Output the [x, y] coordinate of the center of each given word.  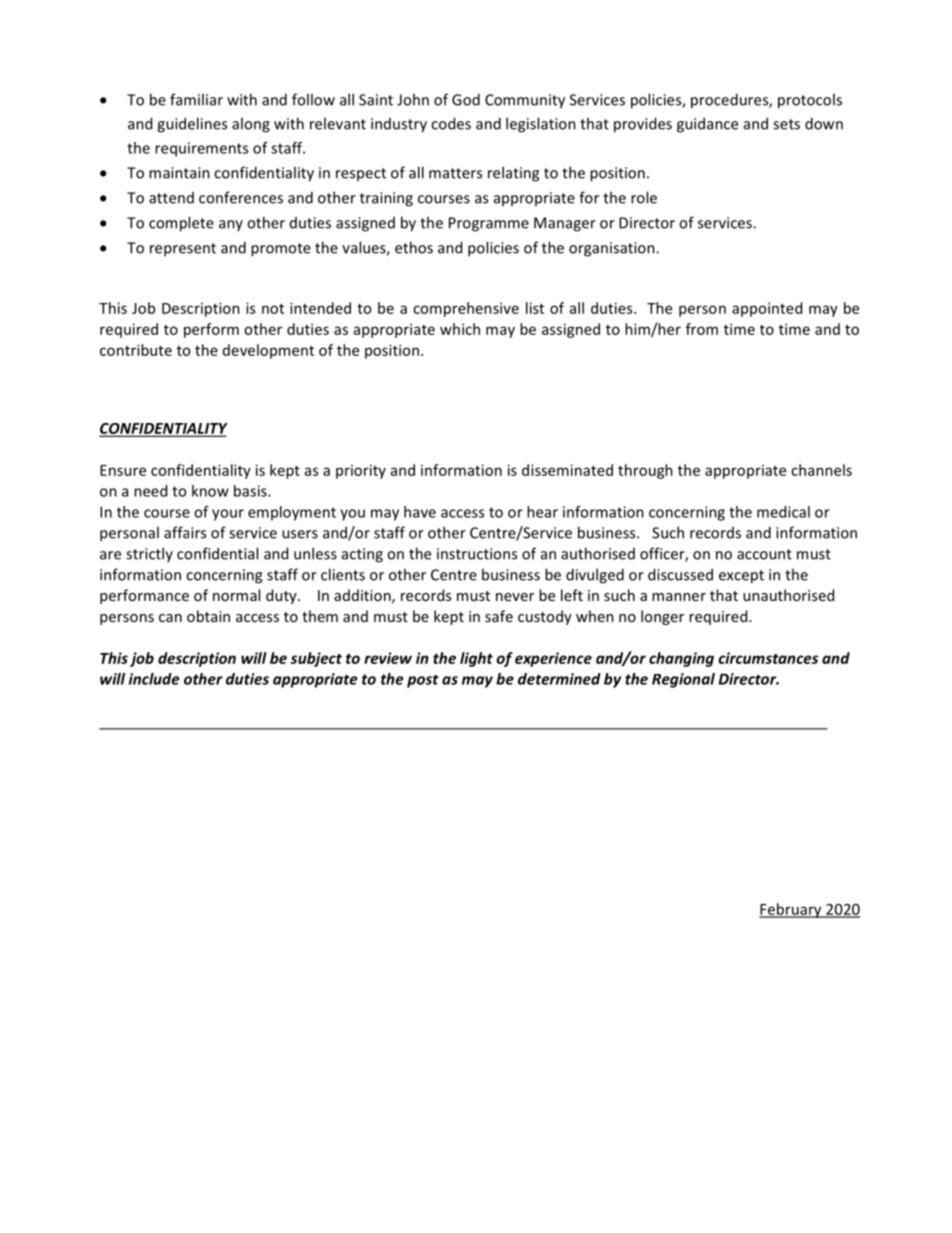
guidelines [192, 125]
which [460, 329]
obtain [208, 616]
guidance [707, 125]
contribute [136, 350]
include [154, 679]
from [702, 329]
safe [499, 616]
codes [451, 123]
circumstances [768, 658]
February [791, 910]
